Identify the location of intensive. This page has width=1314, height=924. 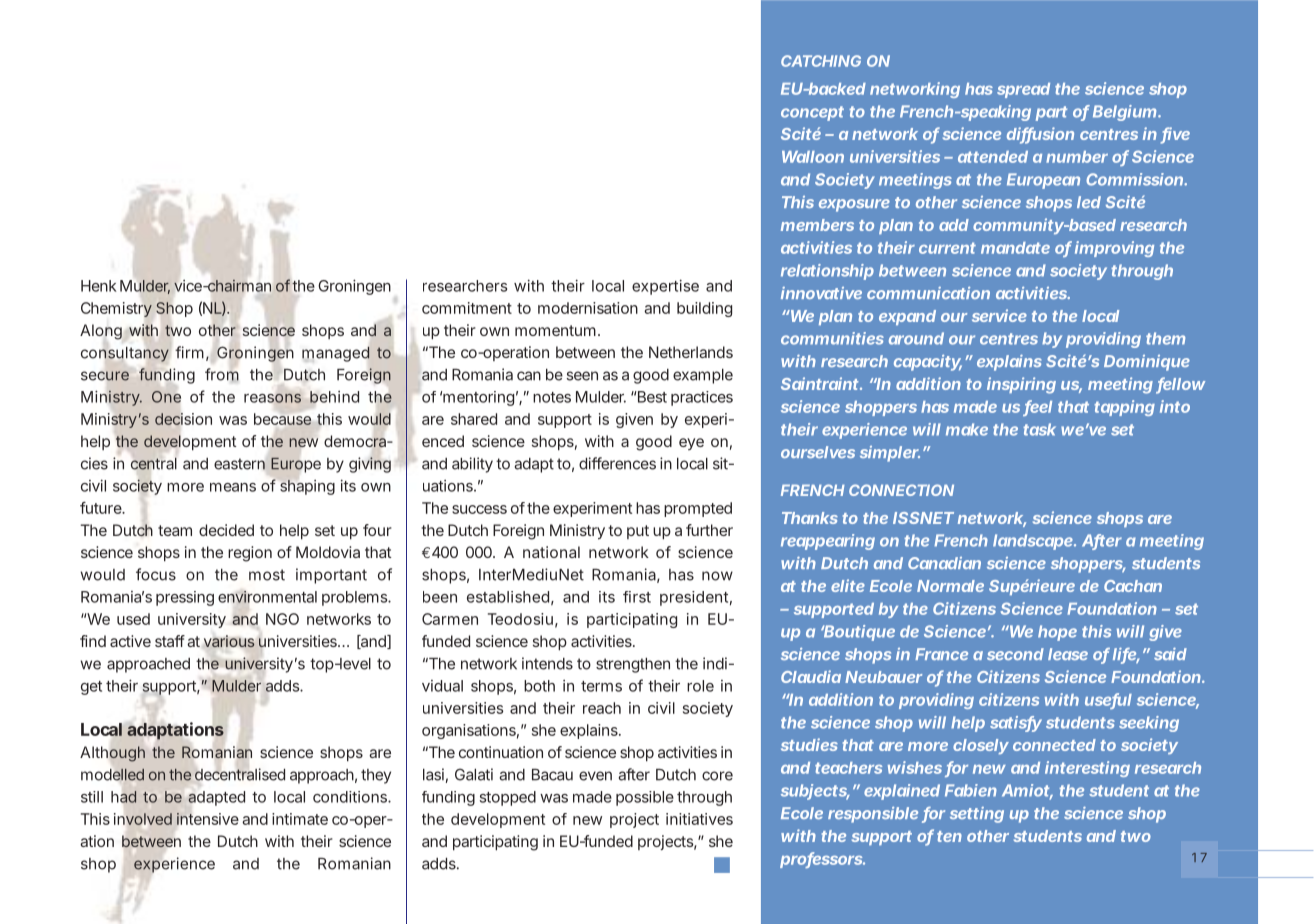
(206, 818).
